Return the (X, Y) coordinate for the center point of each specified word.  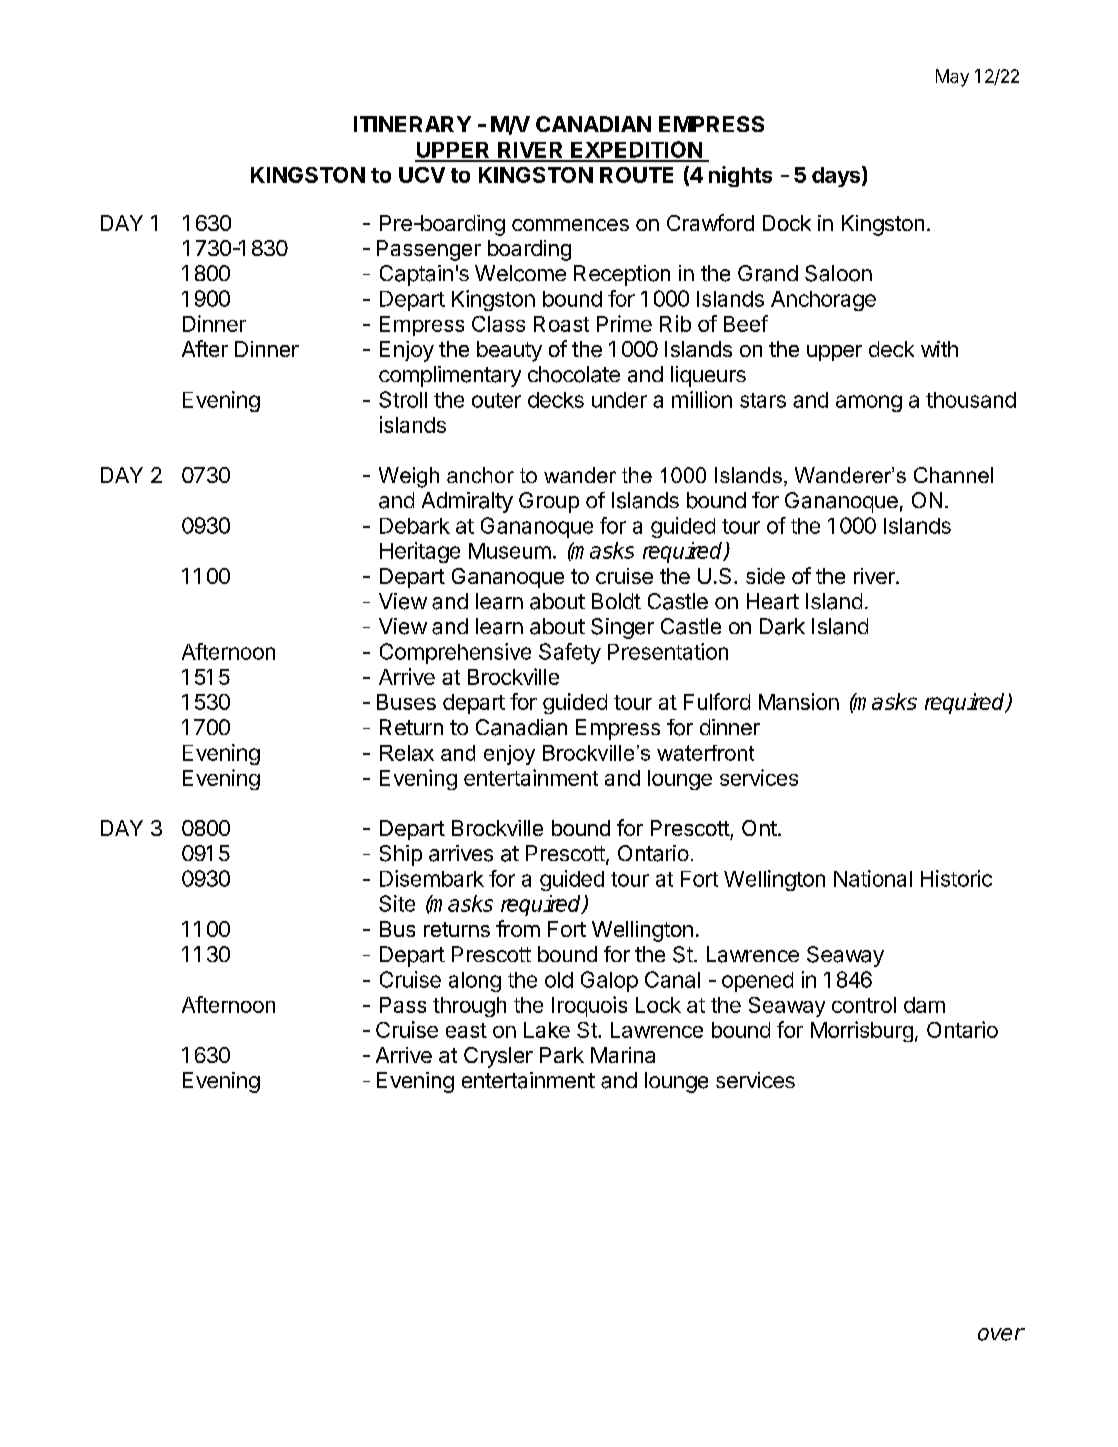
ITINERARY (412, 124)
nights (740, 176)
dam (924, 1005)
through (469, 1007)
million (702, 399)
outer (496, 400)
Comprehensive (455, 653)
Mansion (799, 701)
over (1001, 1334)
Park (562, 1055)
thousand (971, 400)
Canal (672, 979)
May (952, 78)
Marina (623, 1055)
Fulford (717, 701)
